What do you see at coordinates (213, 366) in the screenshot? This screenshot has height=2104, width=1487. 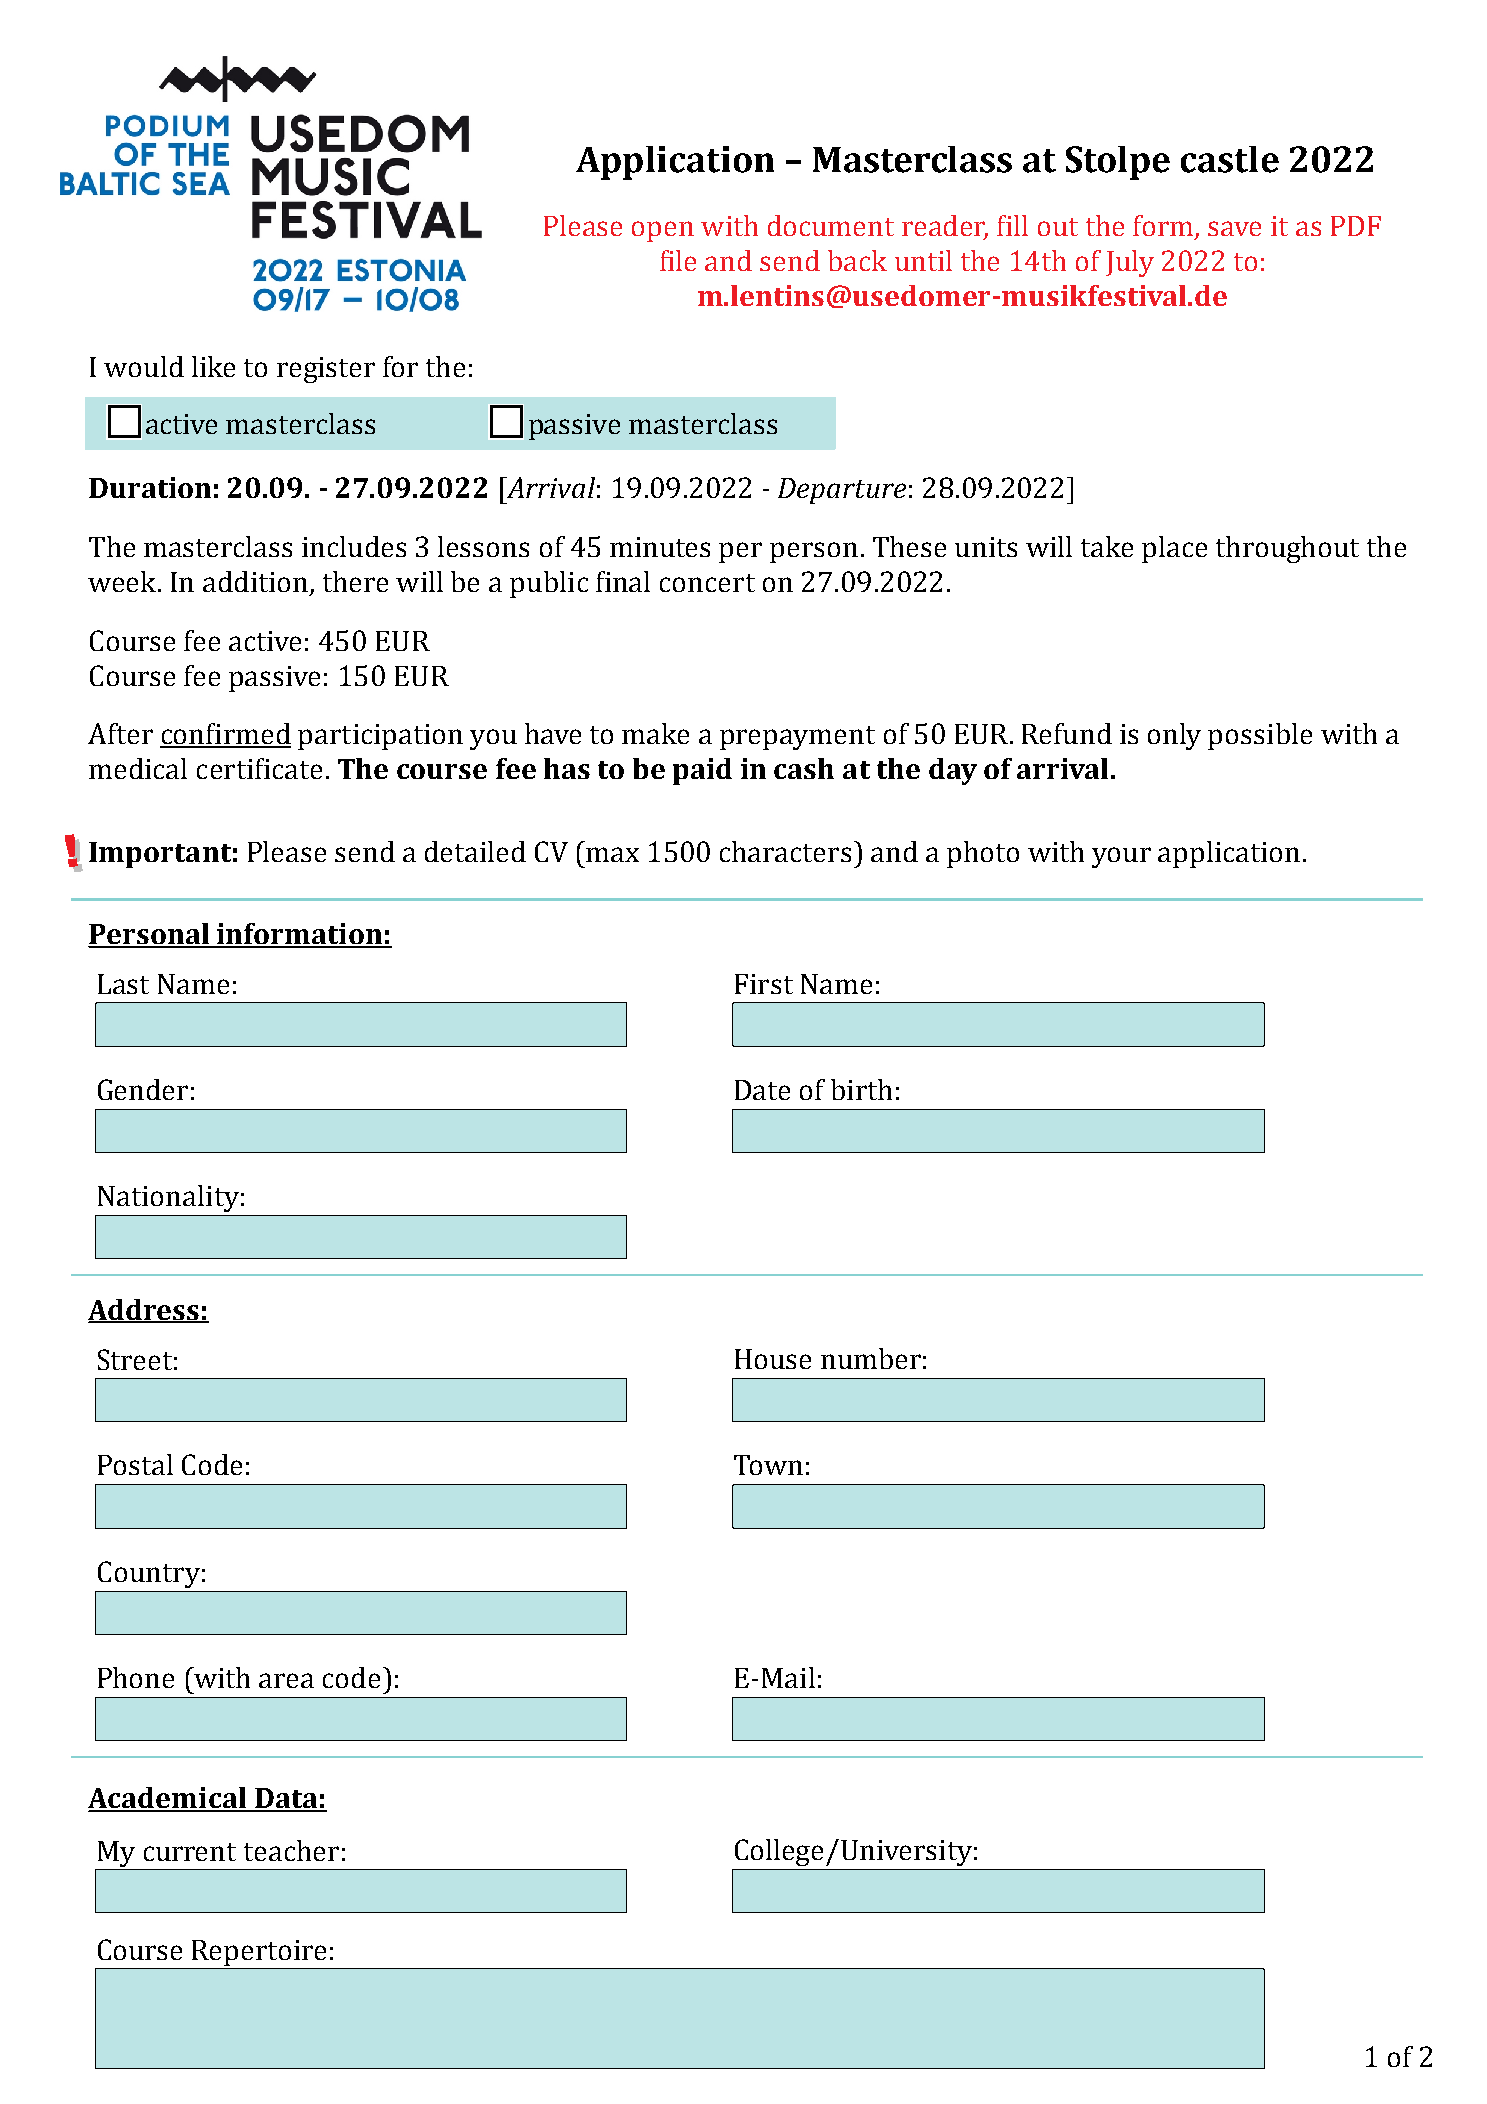 I see `like` at bounding box center [213, 366].
